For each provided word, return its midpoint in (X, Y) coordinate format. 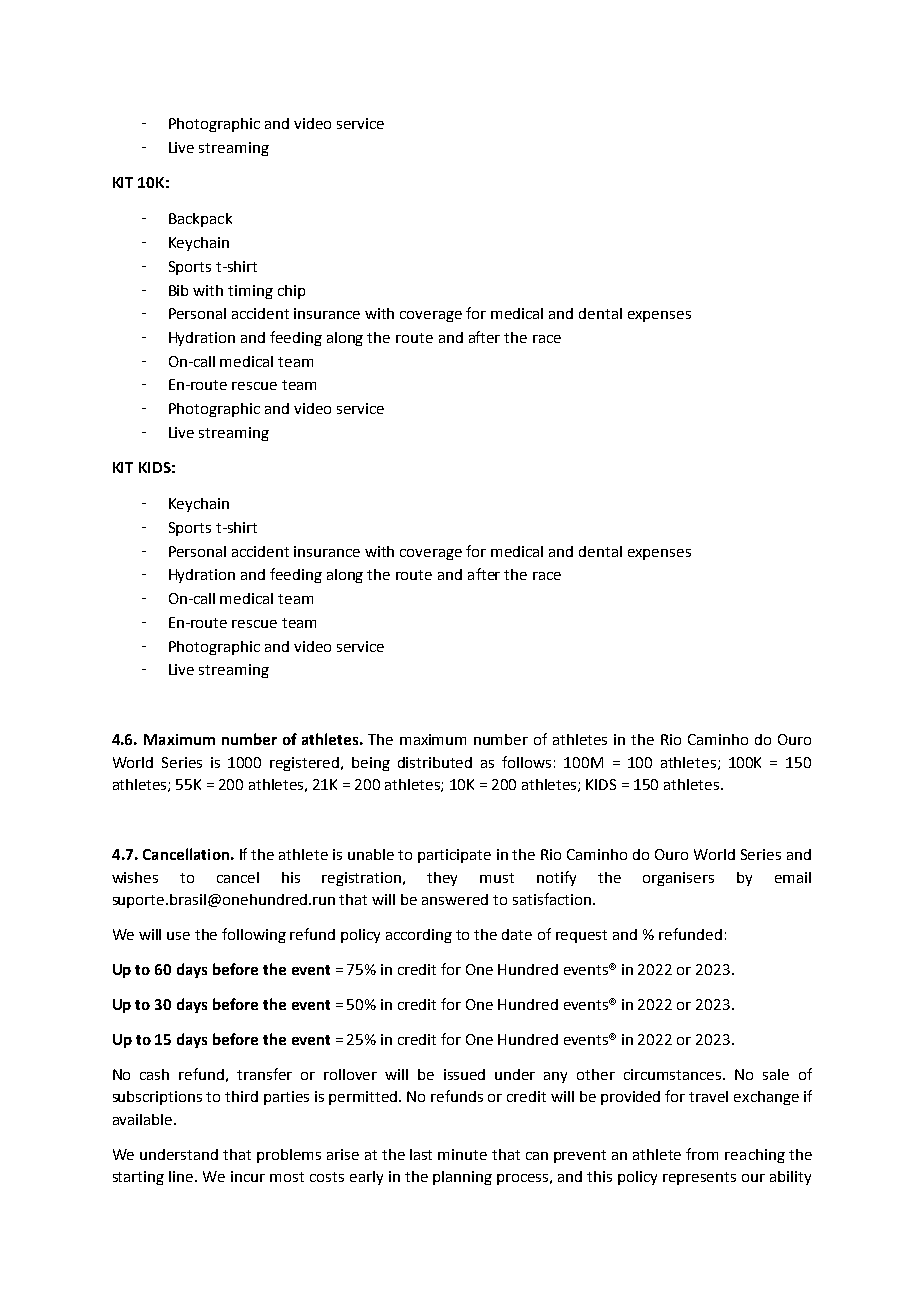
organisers (678, 879)
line (182, 1176)
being (371, 764)
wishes (135, 877)
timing (250, 292)
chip (291, 292)
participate (454, 856)
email (793, 877)
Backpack (200, 220)
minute (462, 1154)
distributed (435, 762)
